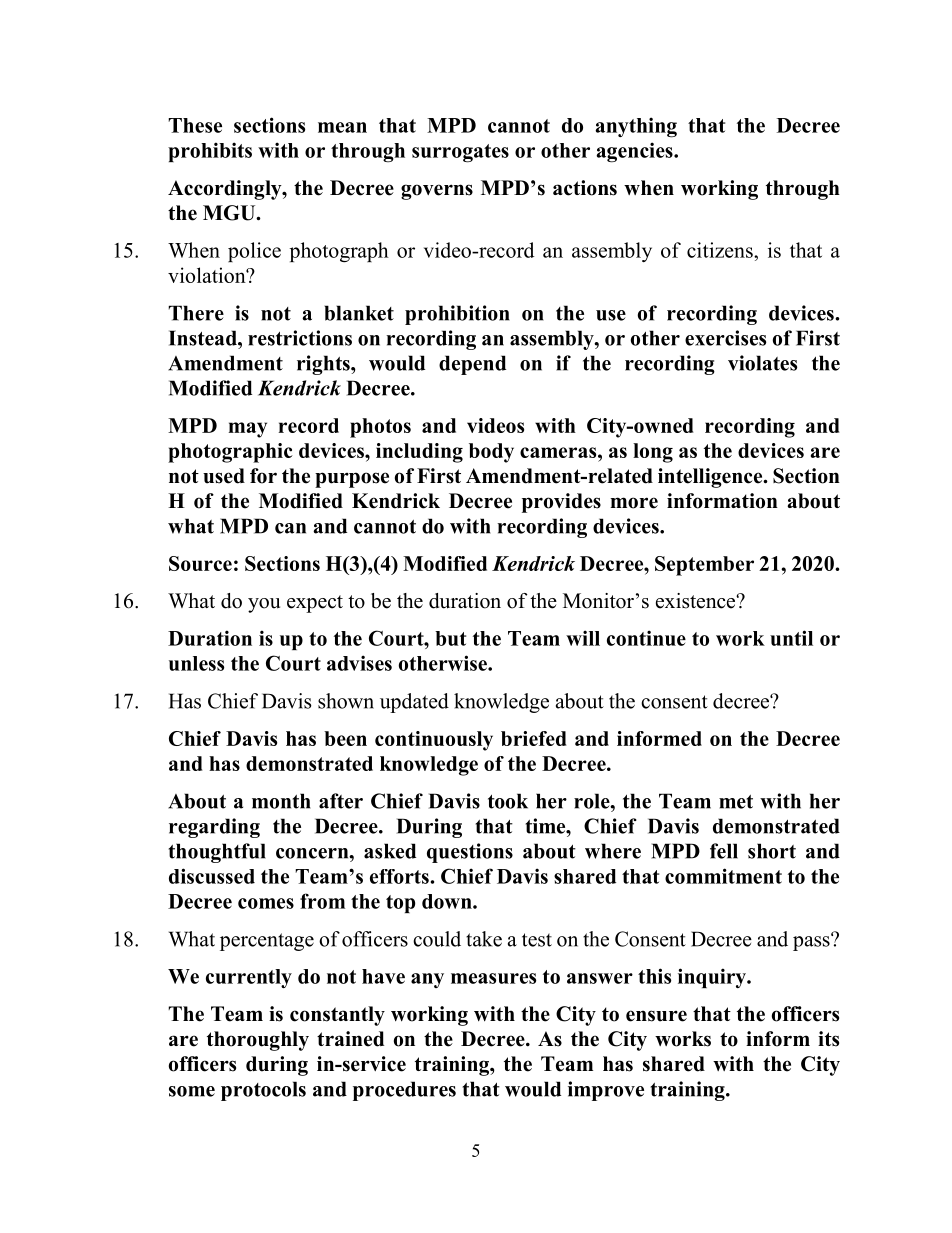 The width and height of the screenshot is (952, 1233). I want to click on month, so click(281, 801).
